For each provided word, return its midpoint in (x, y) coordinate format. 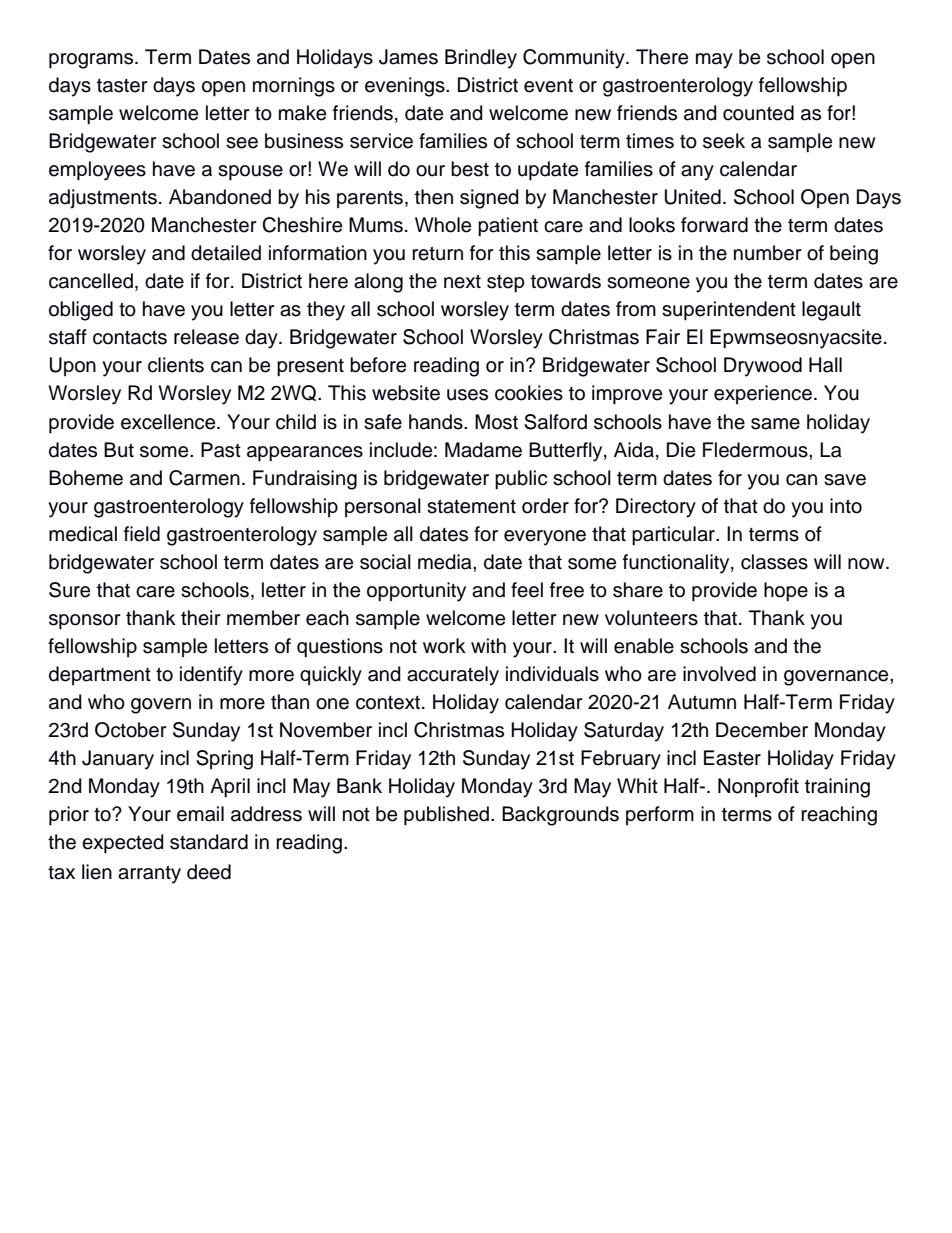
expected (123, 844)
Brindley (481, 59)
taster (122, 86)
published (448, 816)
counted (758, 113)
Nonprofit (758, 787)
